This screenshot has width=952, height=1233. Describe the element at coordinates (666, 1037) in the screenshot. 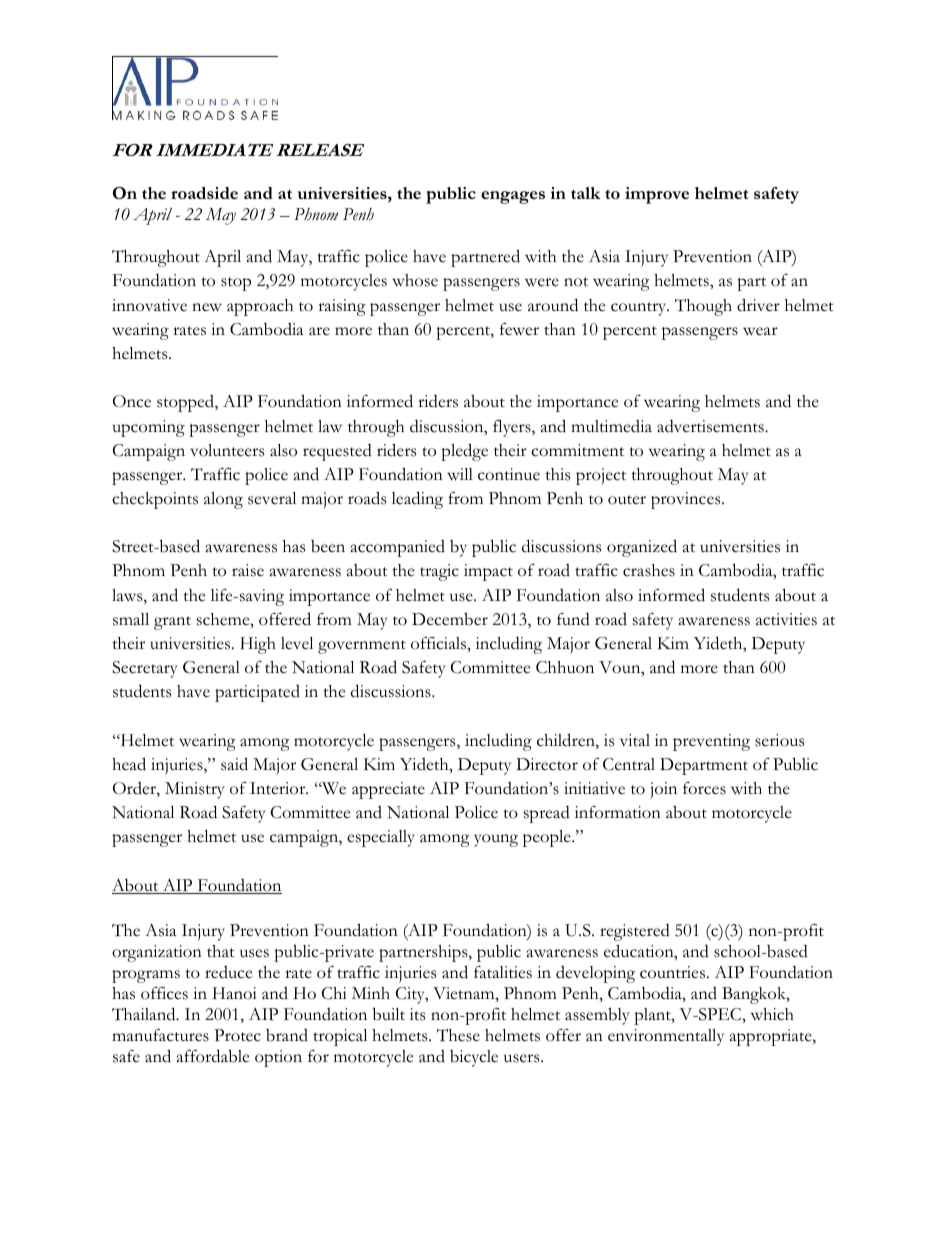

I see `environmentally` at that location.
